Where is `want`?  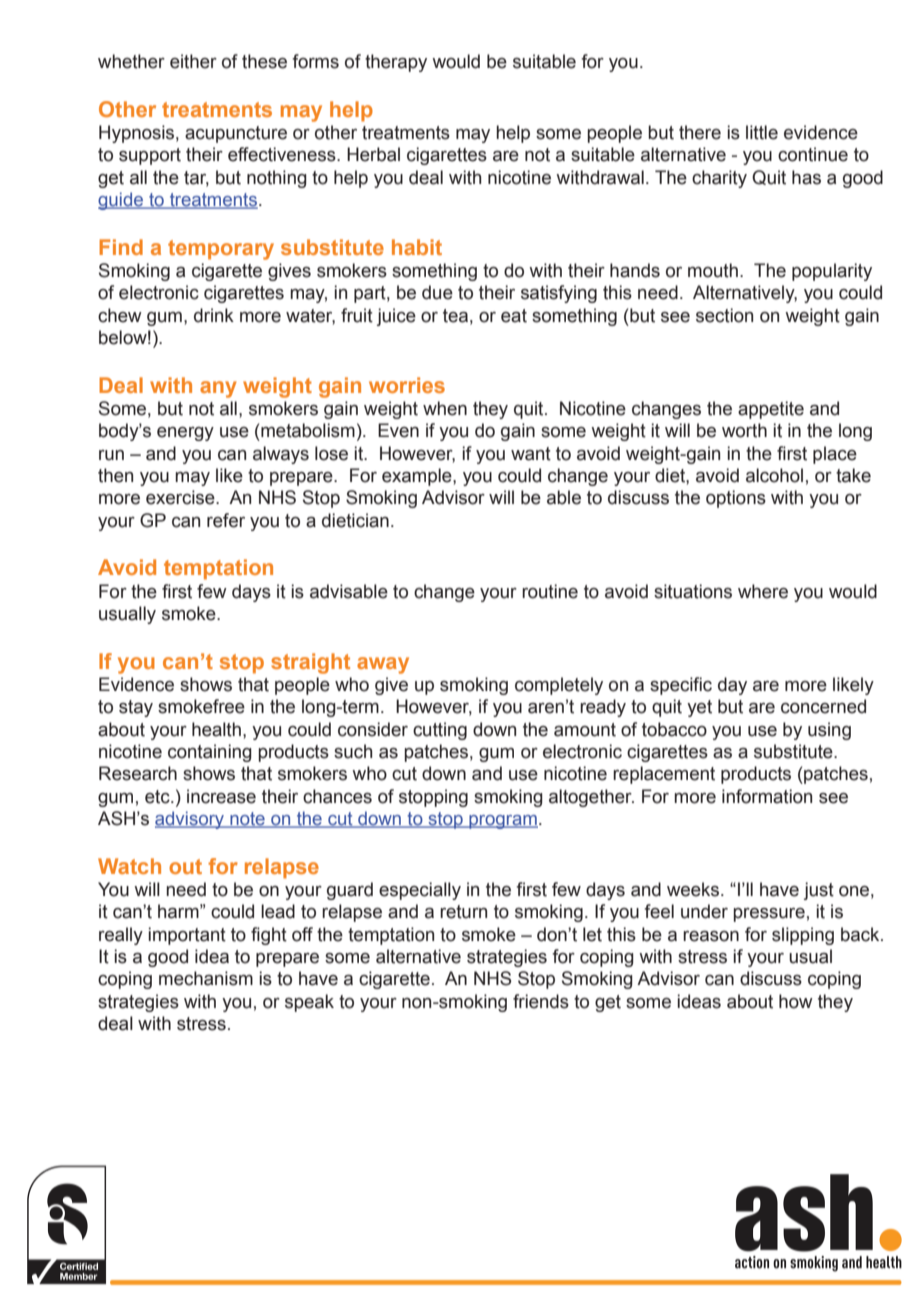 want is located at coordinates (531, 454).
